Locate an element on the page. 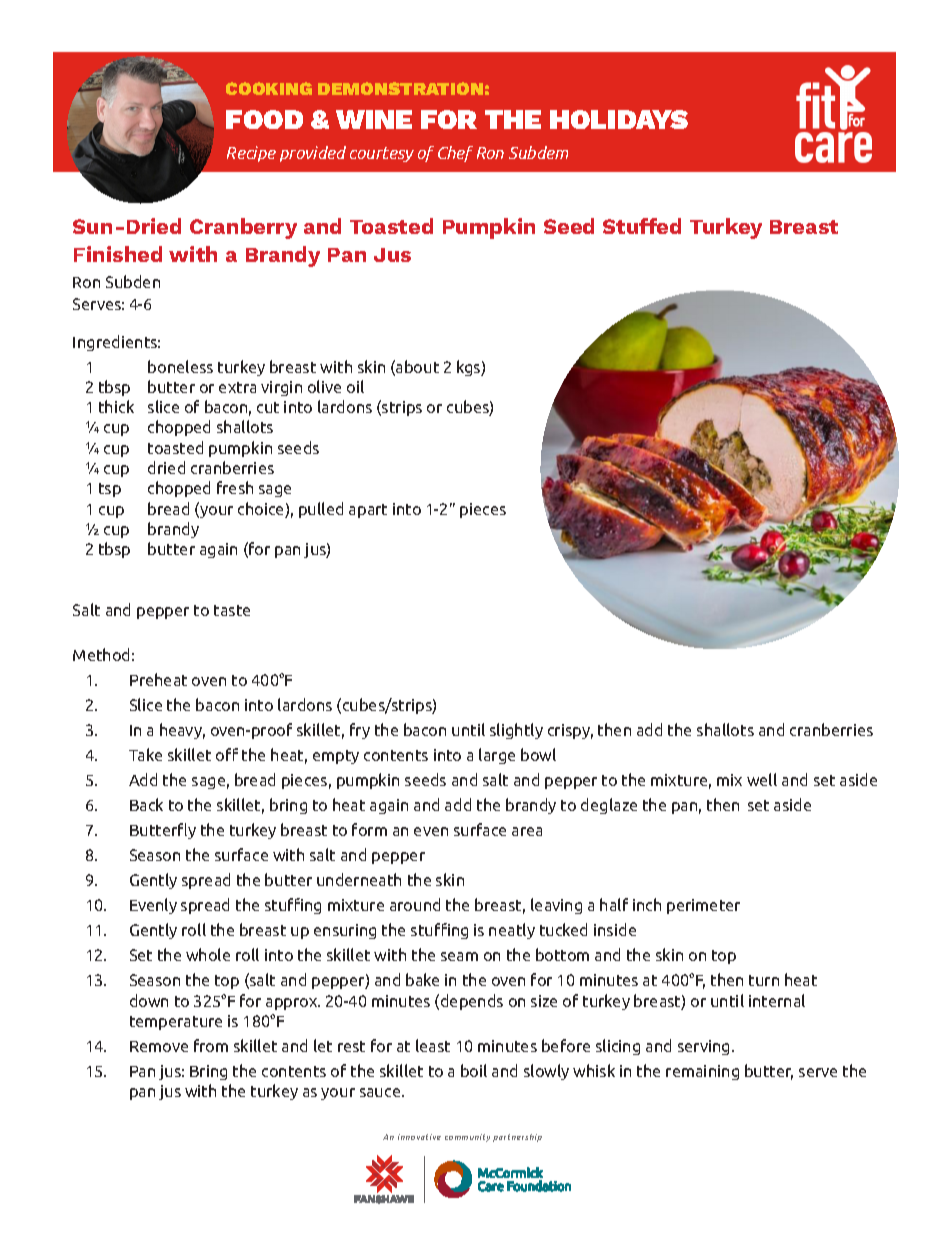 Image resolution: width=952 pixels, height=1237 pixels. WINE is located at coordinates (374, 119).
